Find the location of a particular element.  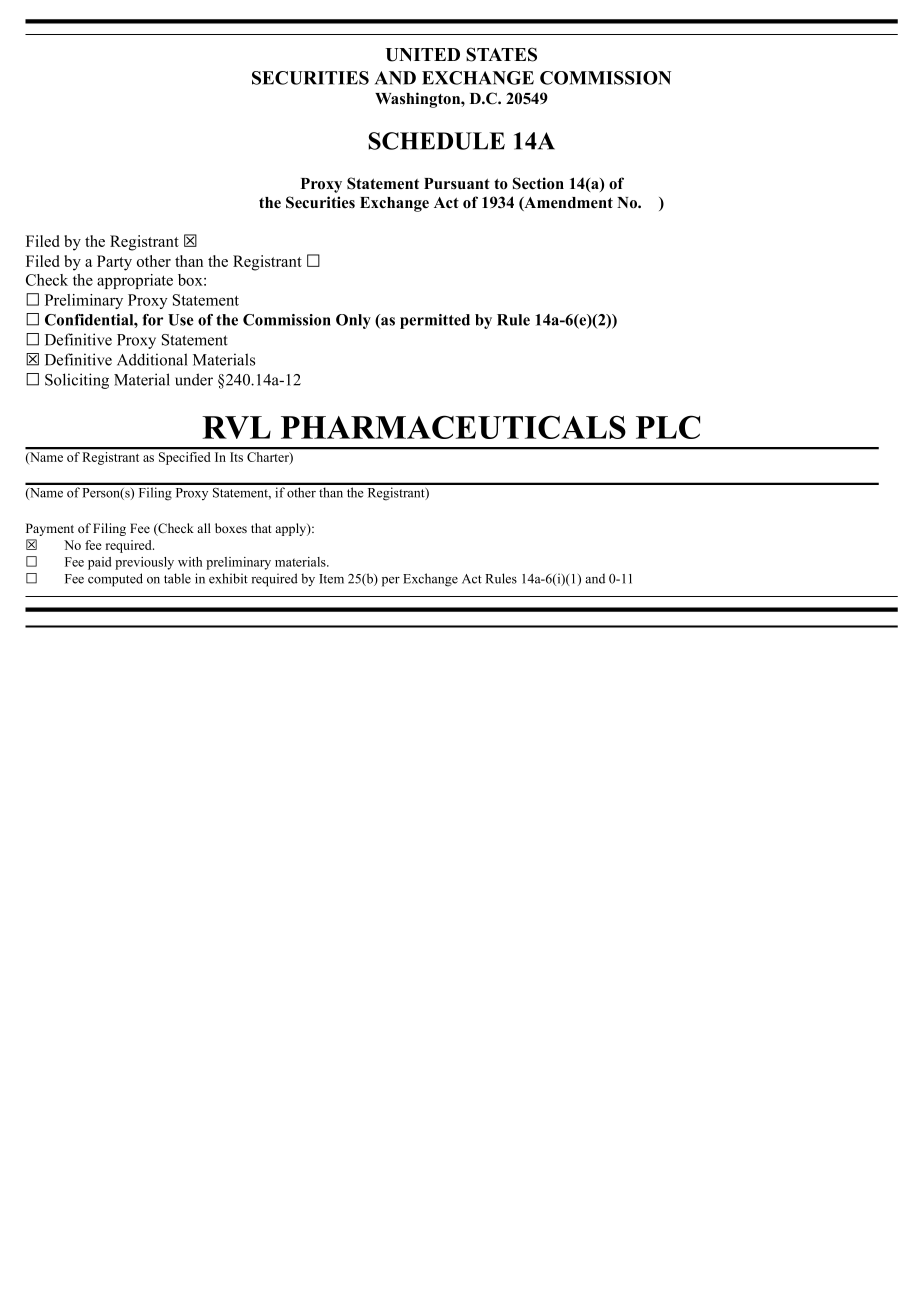

PHARMACEUTICALS is located at coordinates (453, 427).
